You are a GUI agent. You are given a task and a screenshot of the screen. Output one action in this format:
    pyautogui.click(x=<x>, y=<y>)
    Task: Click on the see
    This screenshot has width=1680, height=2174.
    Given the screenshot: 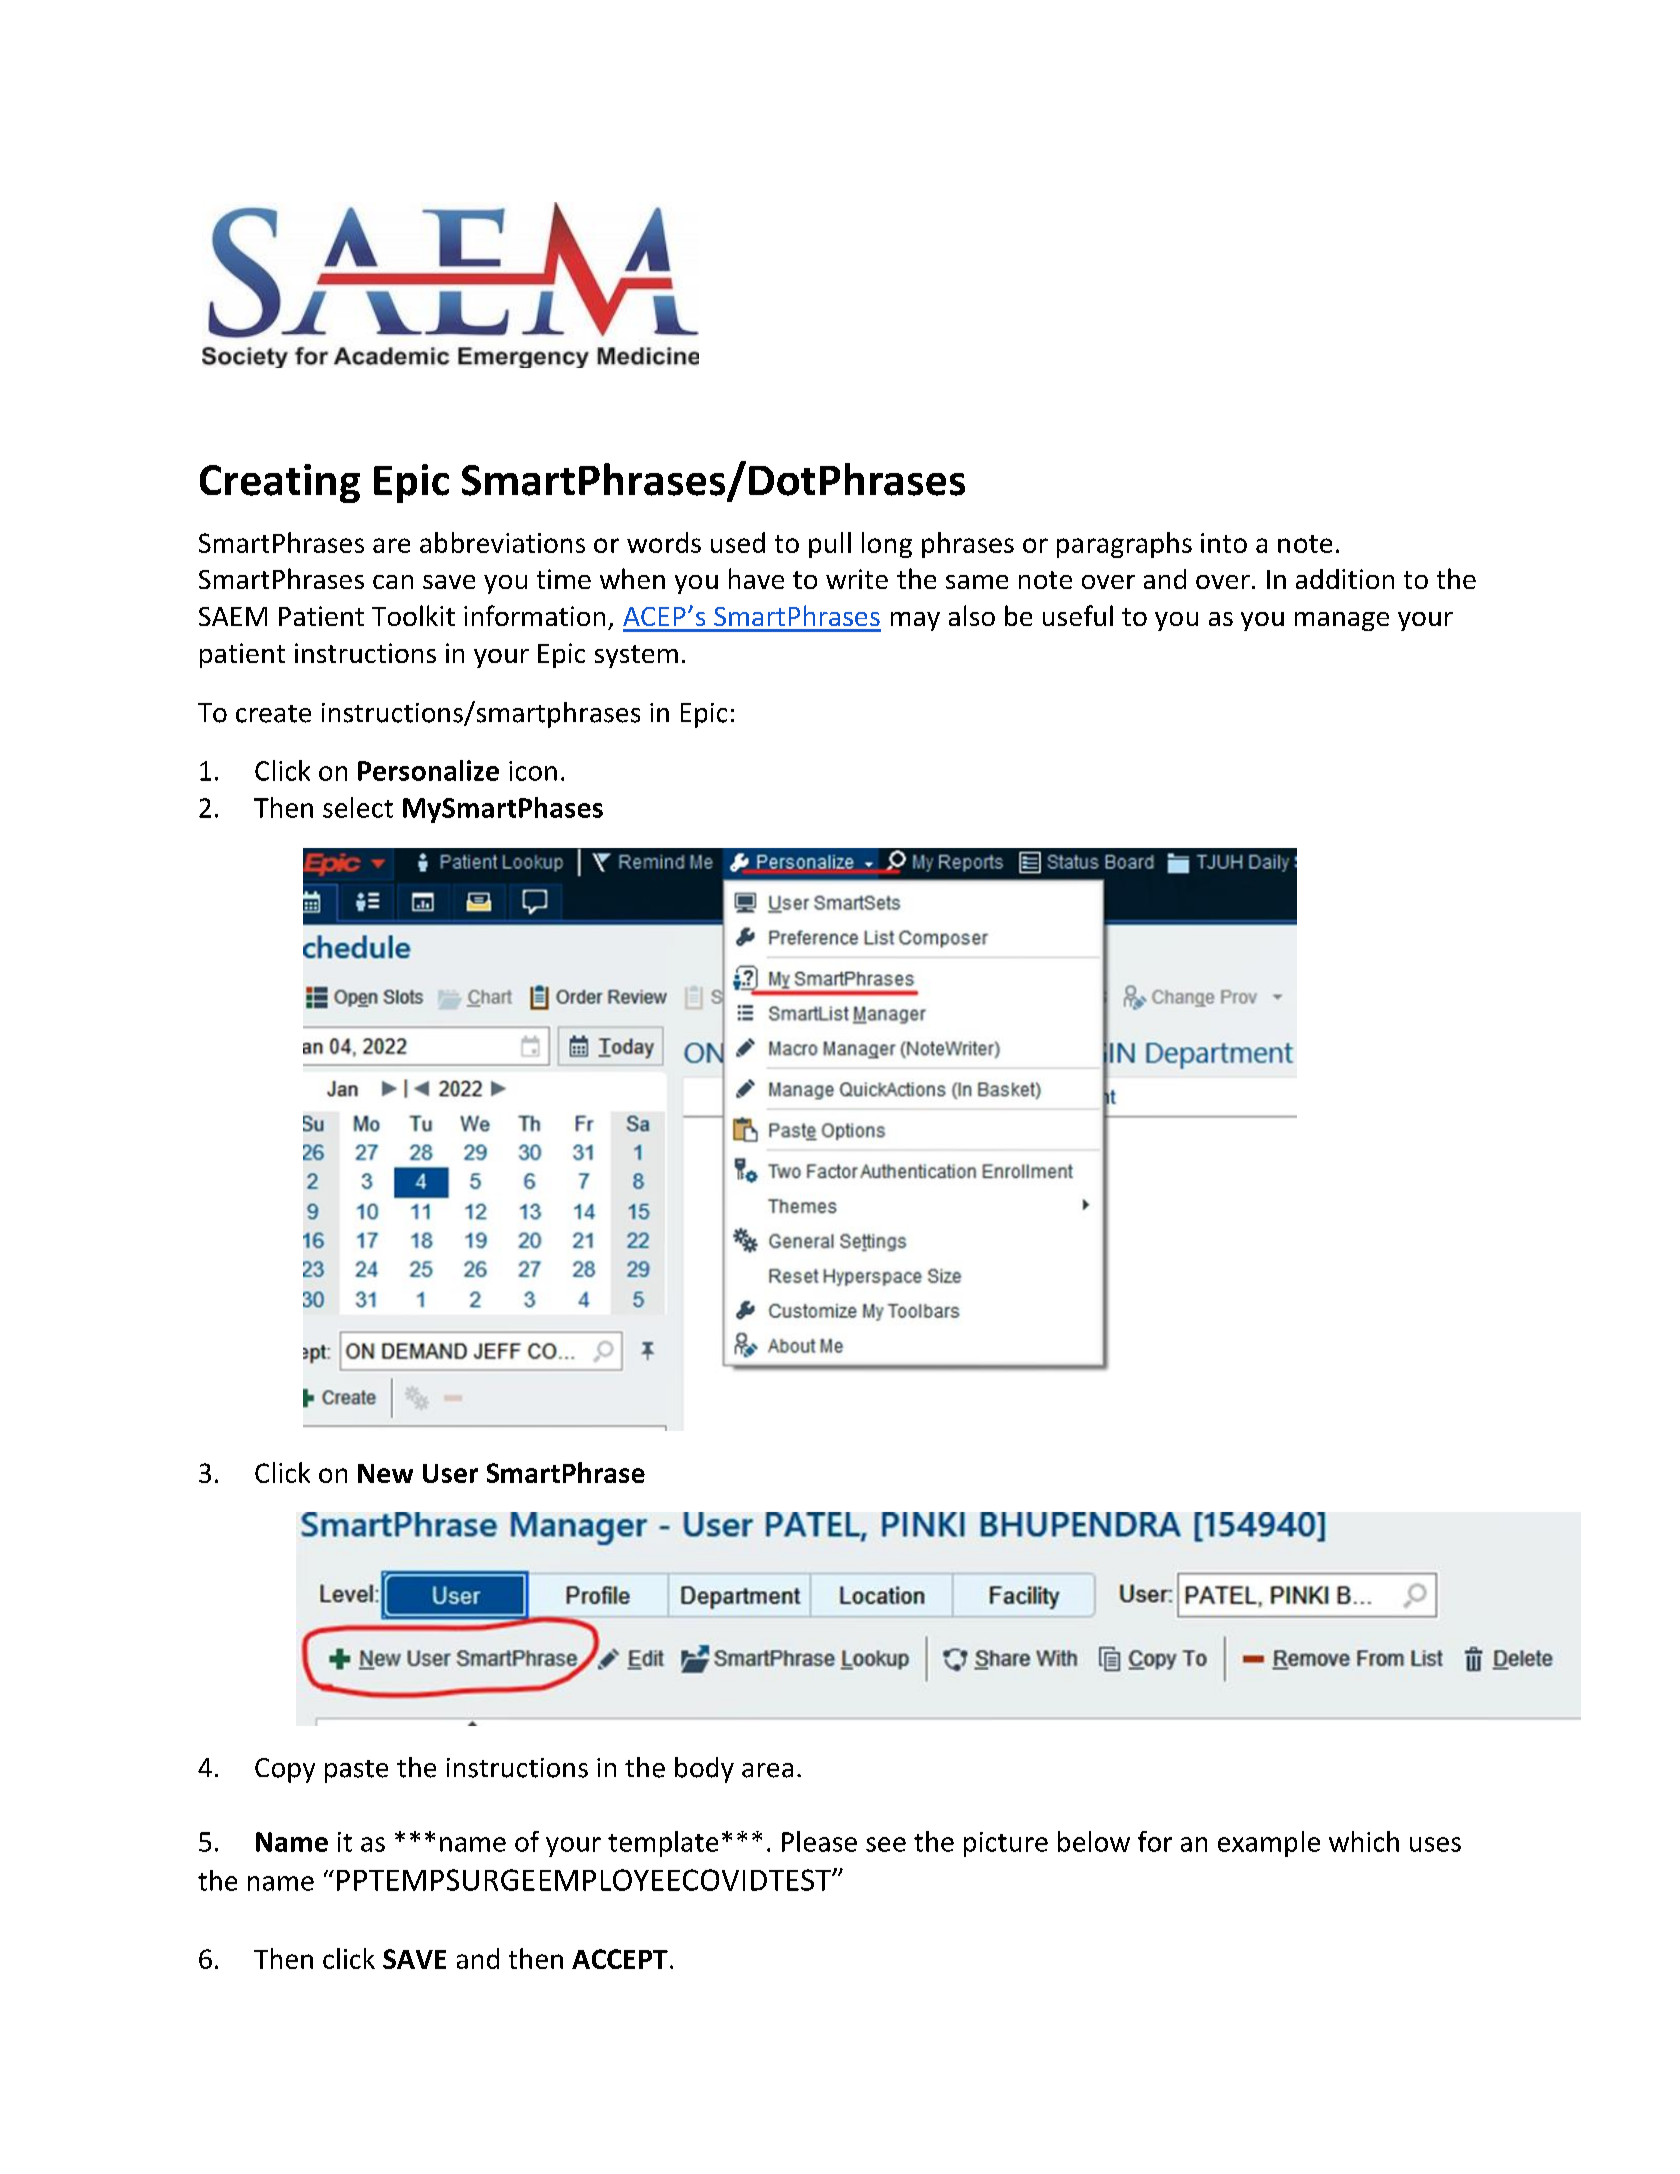 What is the action you would take?
    pyautogui.click(x=886, y=1844)
